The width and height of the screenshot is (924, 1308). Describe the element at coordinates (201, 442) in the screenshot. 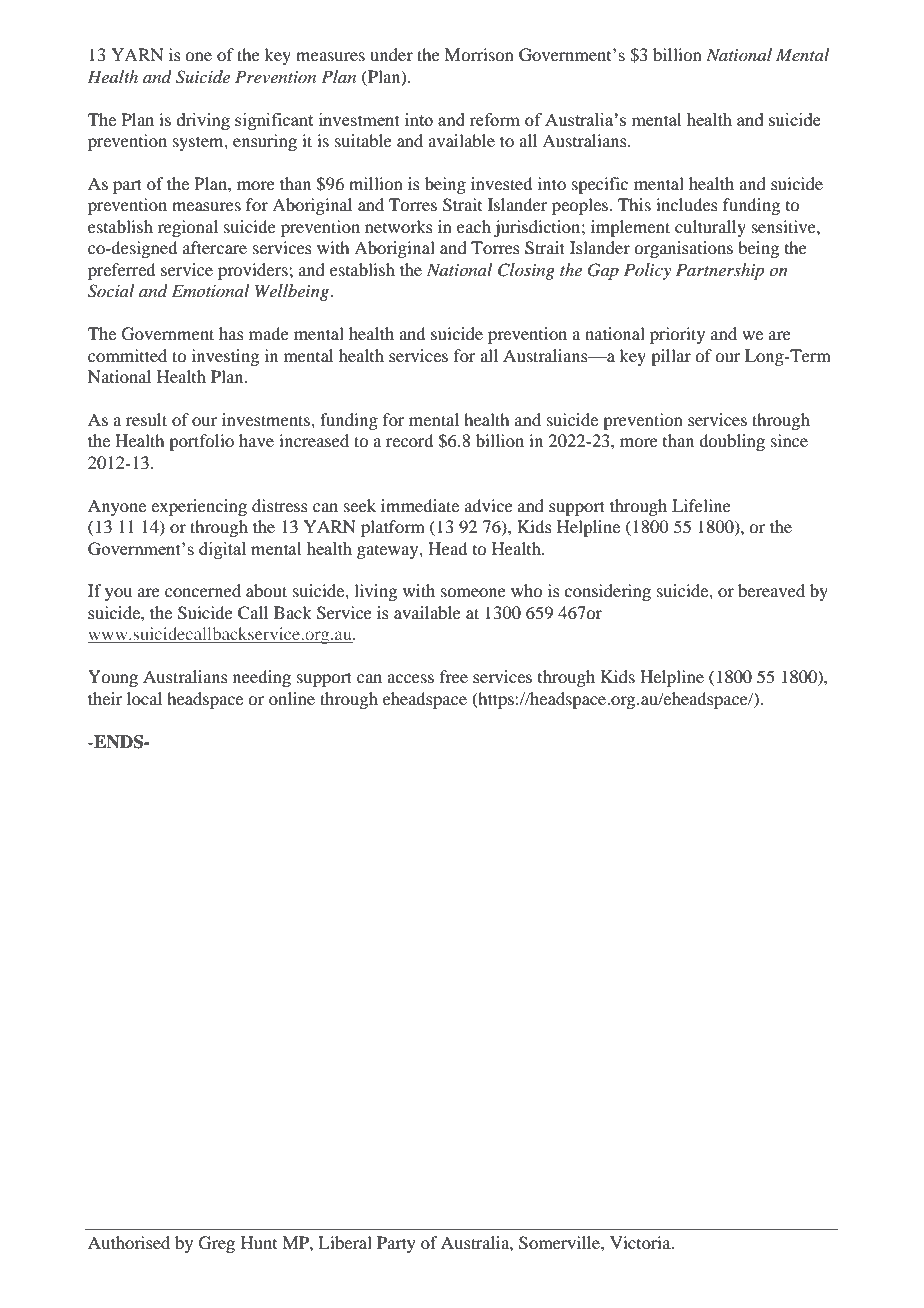

I see `portfolio` at that location.
